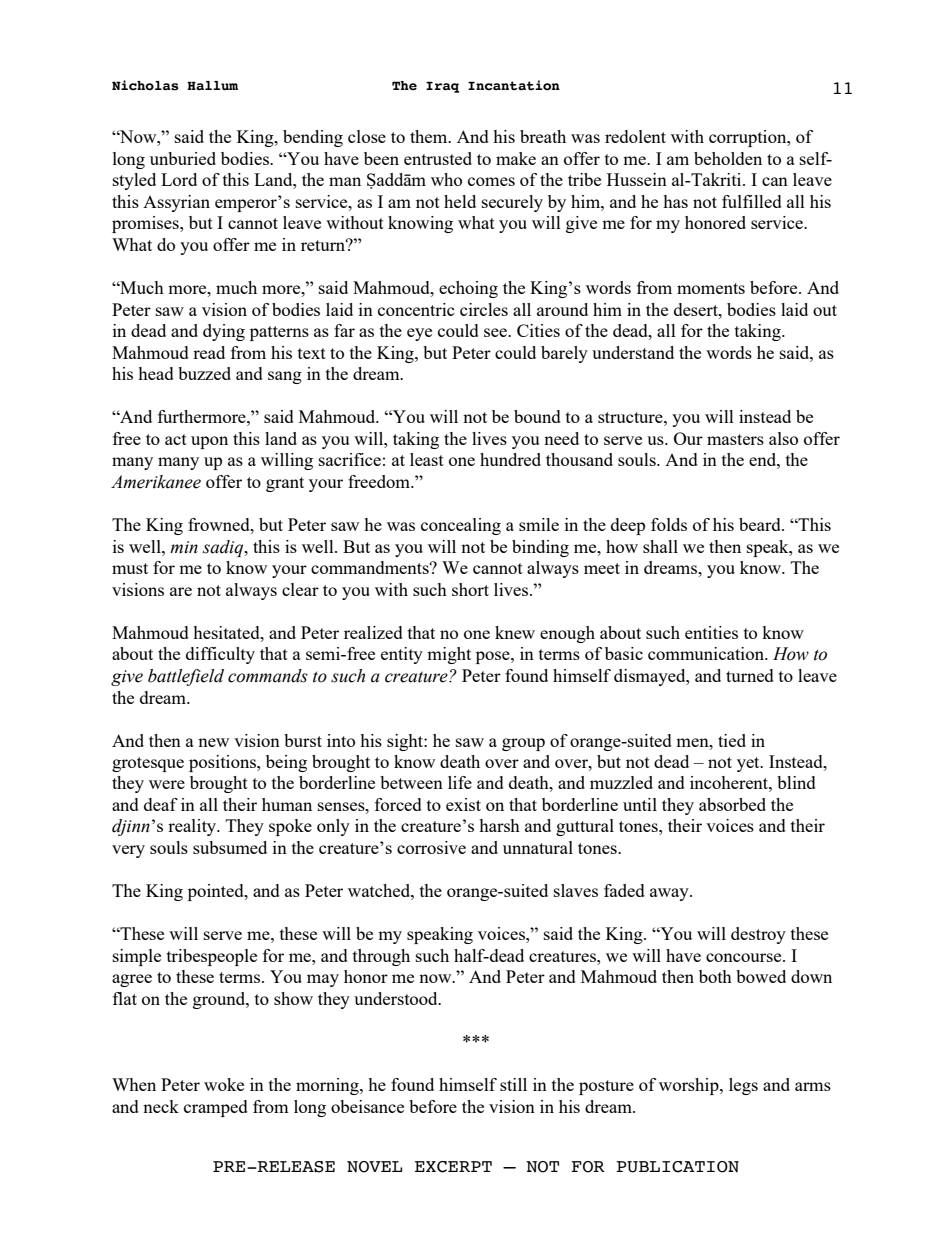 The width and height of the screenshot is (952, 1233). Describe the element at coordinates (145, 85) in the screenshot. I see `Nicholas` at that location.
